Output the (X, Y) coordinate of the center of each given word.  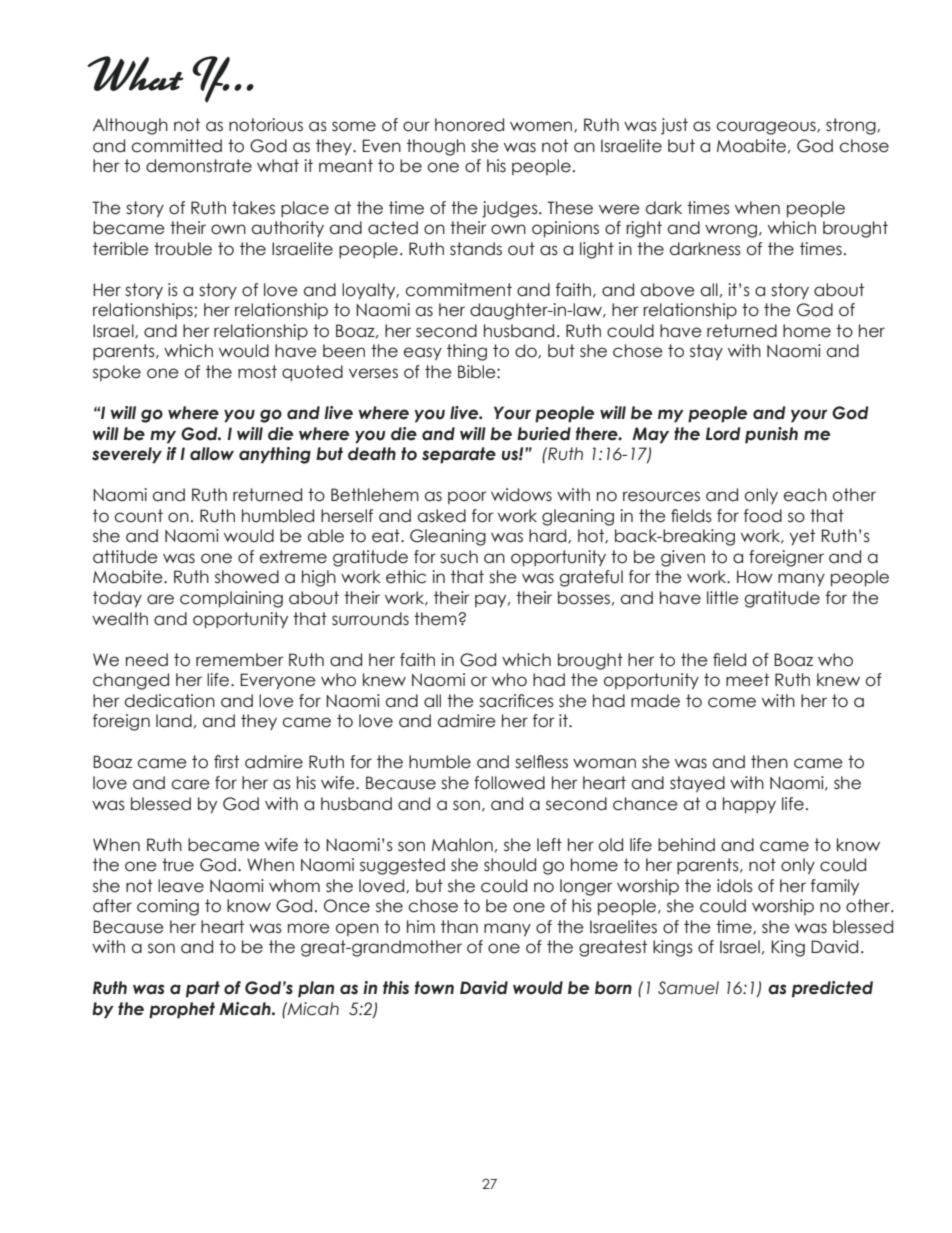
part (203, 989)
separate (459, 455)
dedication (170, 701)
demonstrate (199, 166)
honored (469, 125)
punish (771, 435)
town (434, 988)
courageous (767, 128)
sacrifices (516, 701)
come (732, 702)
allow (212, 454)
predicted (832, 989)
